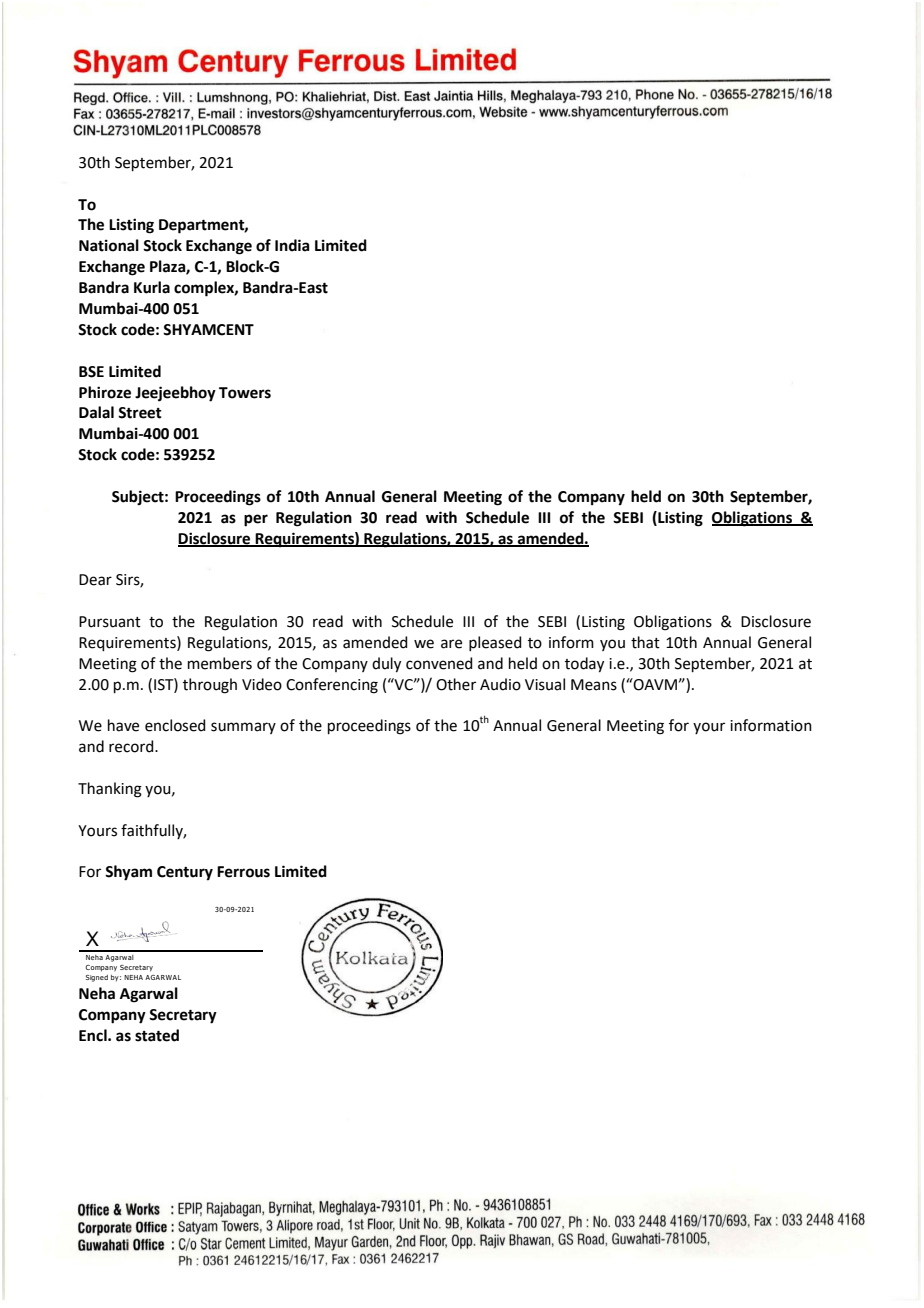 The height and width of the page is (1308, 924). Describe the element at coordinates (109, 245) in the page. I see `National` at that location.
